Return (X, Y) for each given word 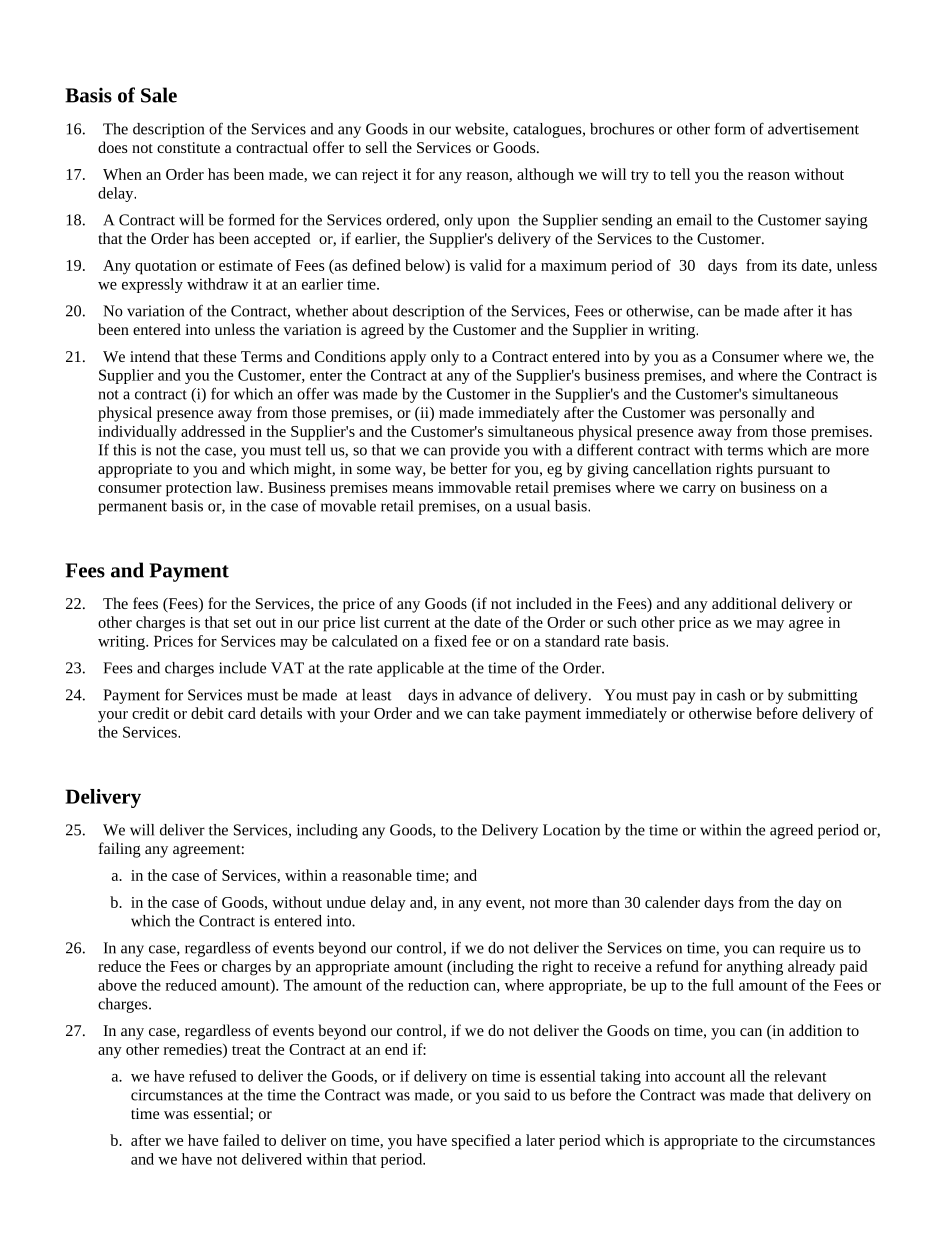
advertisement (813, 129)
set (242, 623)
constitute (188, 147)
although (545, 176)
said (517, 1095)
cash (731, 695)
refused (213, 1076)
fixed (450, 641)
